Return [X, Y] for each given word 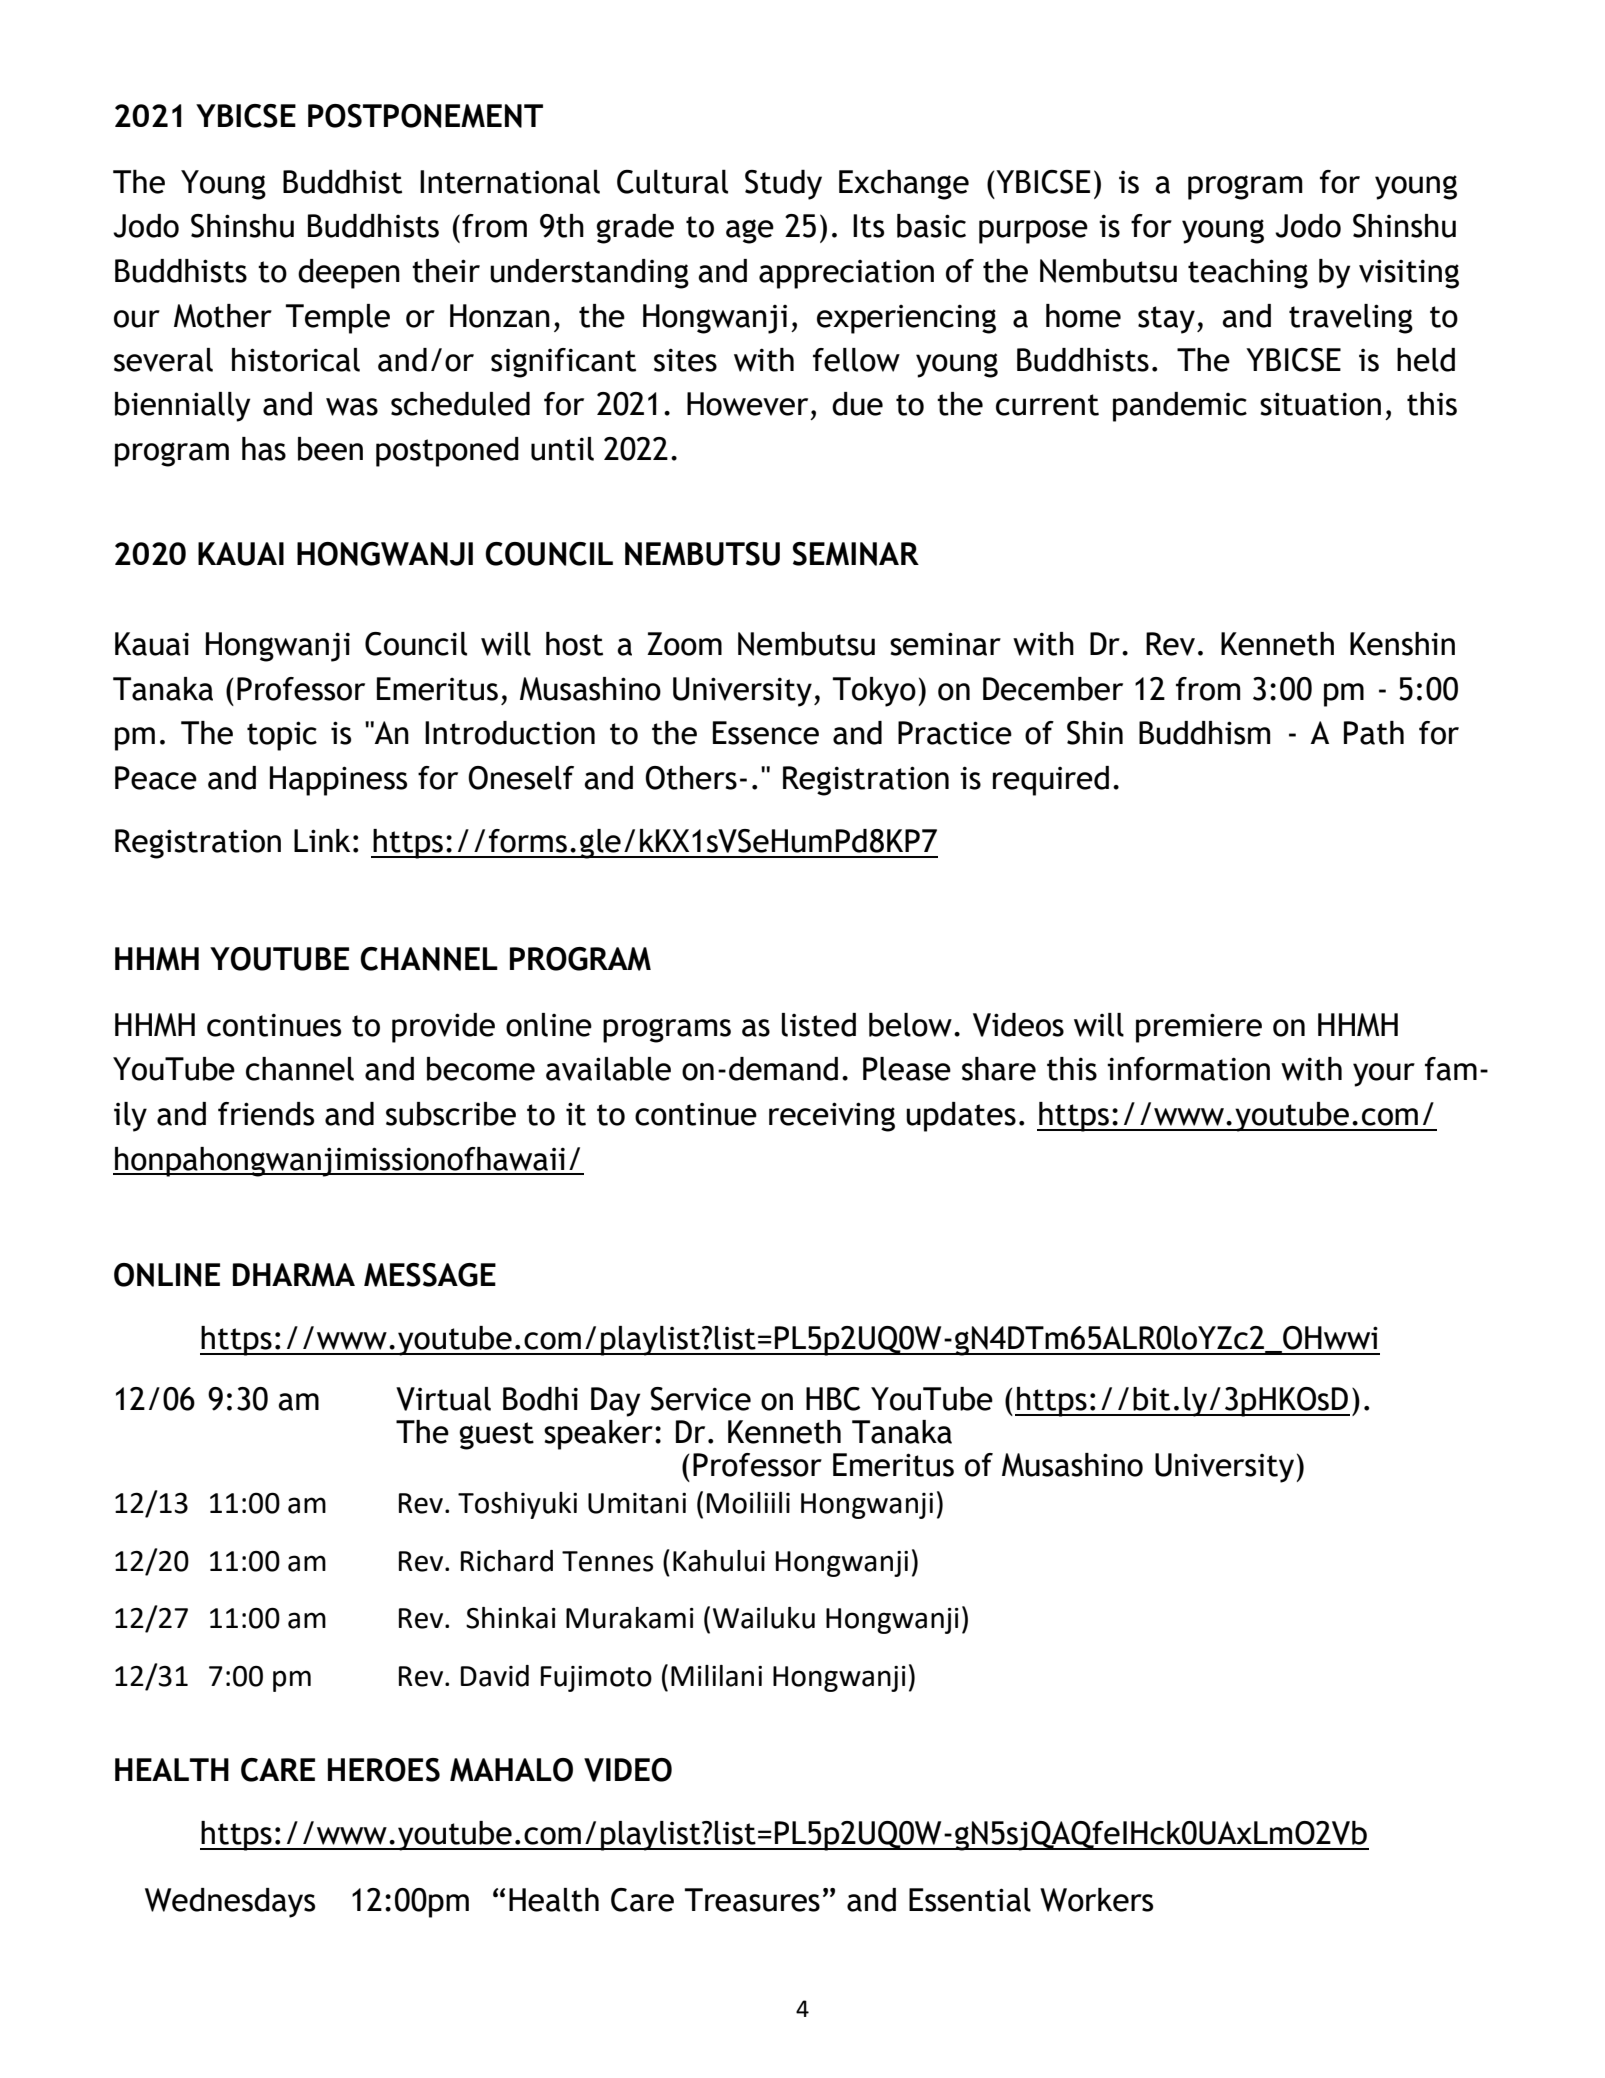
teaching [1248, 274]
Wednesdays [230, 1903]
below [910, 1025]
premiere [1199, 1028]
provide [443, 1028]
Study [783, 184]
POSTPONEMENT [425, 116]
